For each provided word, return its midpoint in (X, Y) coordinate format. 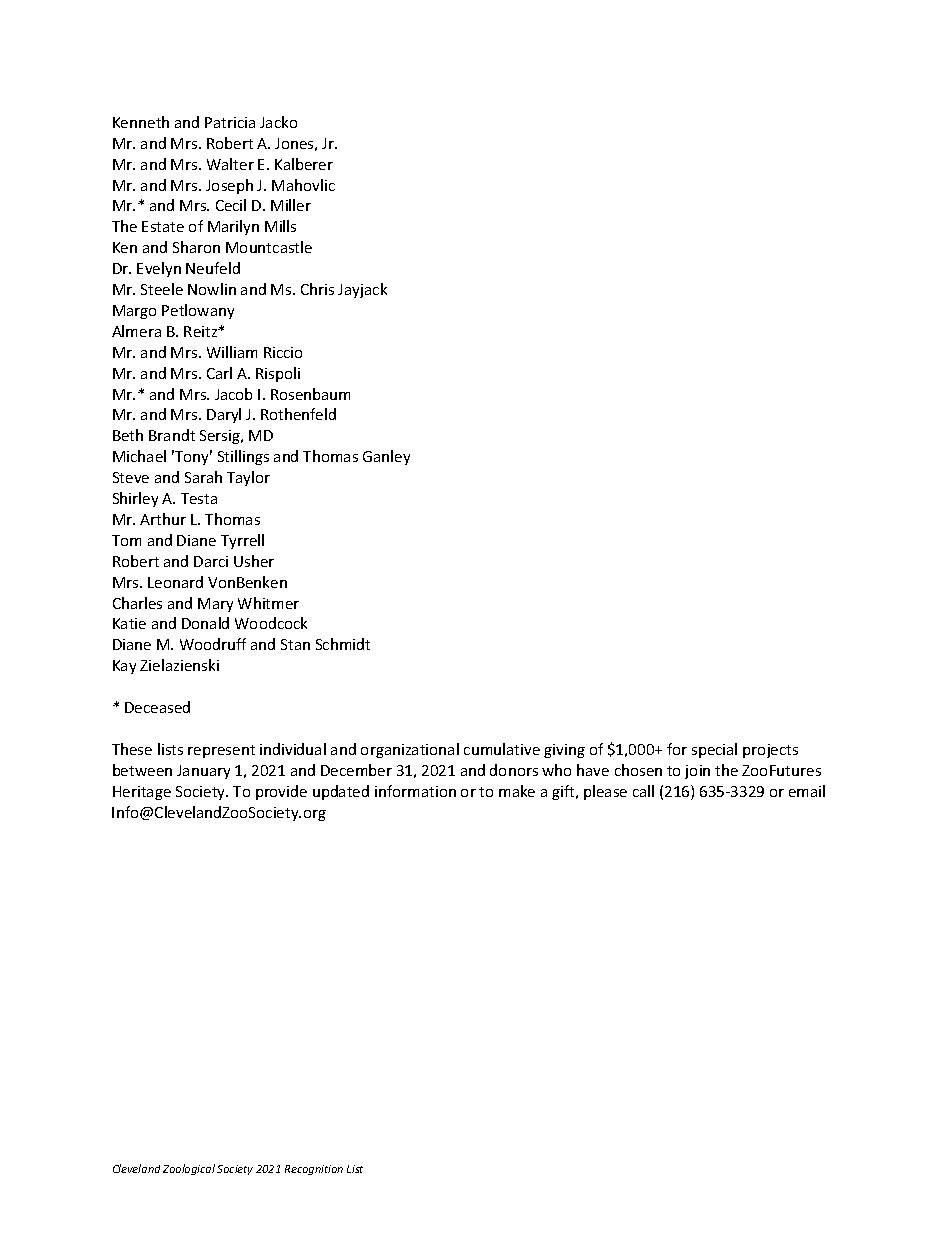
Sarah (203, 477)
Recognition (314, 1170)
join (697, 772)
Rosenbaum (310, 394)
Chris (317, 289)
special (714, 750)
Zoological (189, 1169)
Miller (291, 205)
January (203, 772)
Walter (230, 164)
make (517, 791)
